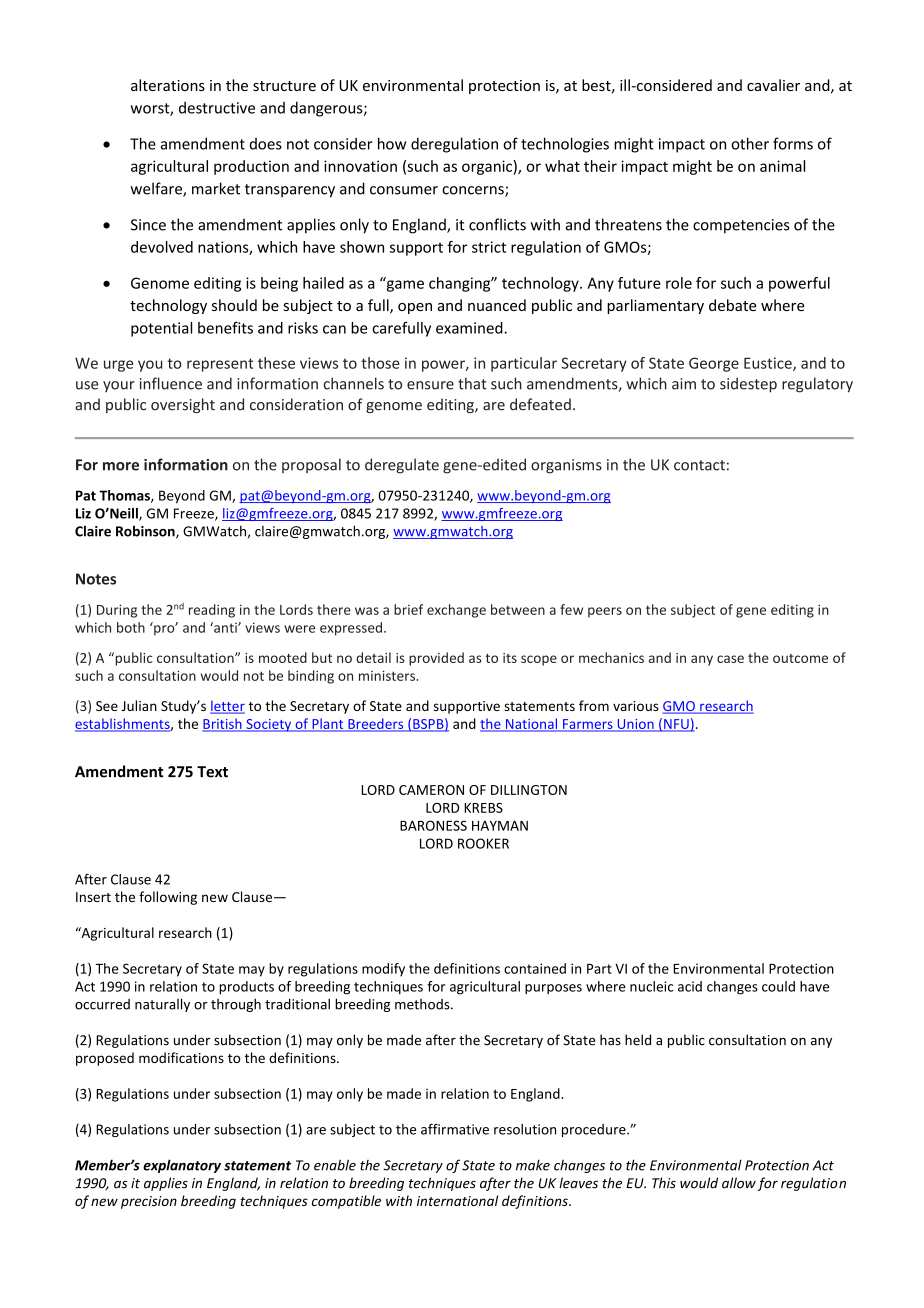 This screenshot has width=924, height=1308. I want to click on consumer, so click(404, 190).
